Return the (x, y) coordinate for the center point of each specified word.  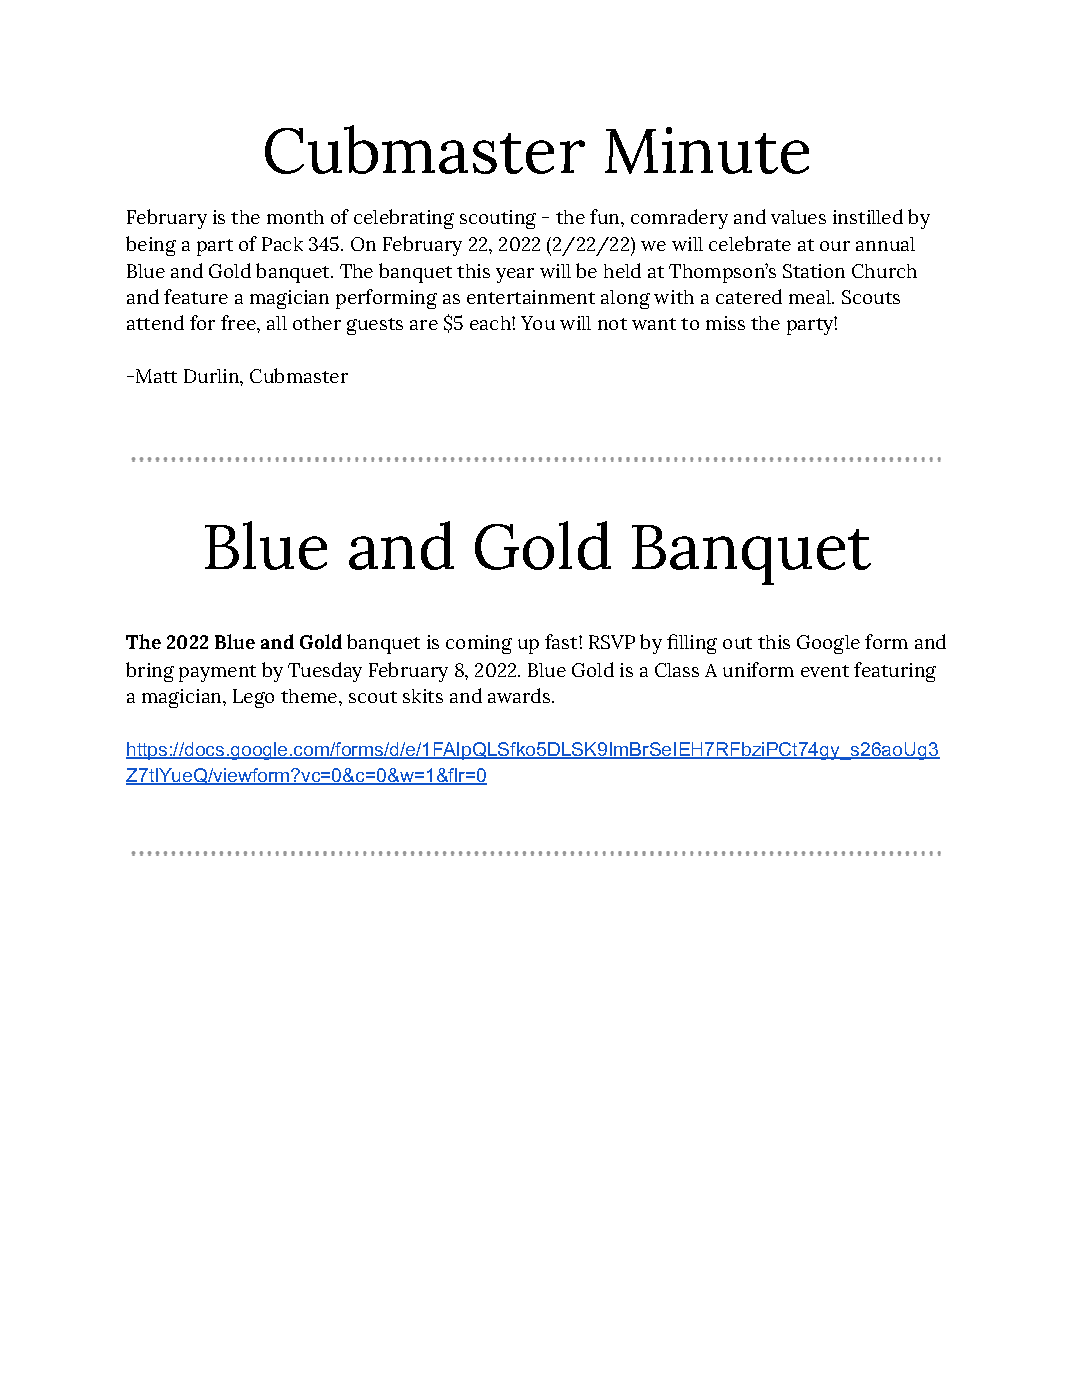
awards (520, 695)
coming (479, 644)
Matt (156, 376)
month (295, 217)
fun (606, 216)
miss (725, 323)
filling (692, 644)
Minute (707, 150)
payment (217, 673)
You (538, 323)
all (277, 323)
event (825, 671)
